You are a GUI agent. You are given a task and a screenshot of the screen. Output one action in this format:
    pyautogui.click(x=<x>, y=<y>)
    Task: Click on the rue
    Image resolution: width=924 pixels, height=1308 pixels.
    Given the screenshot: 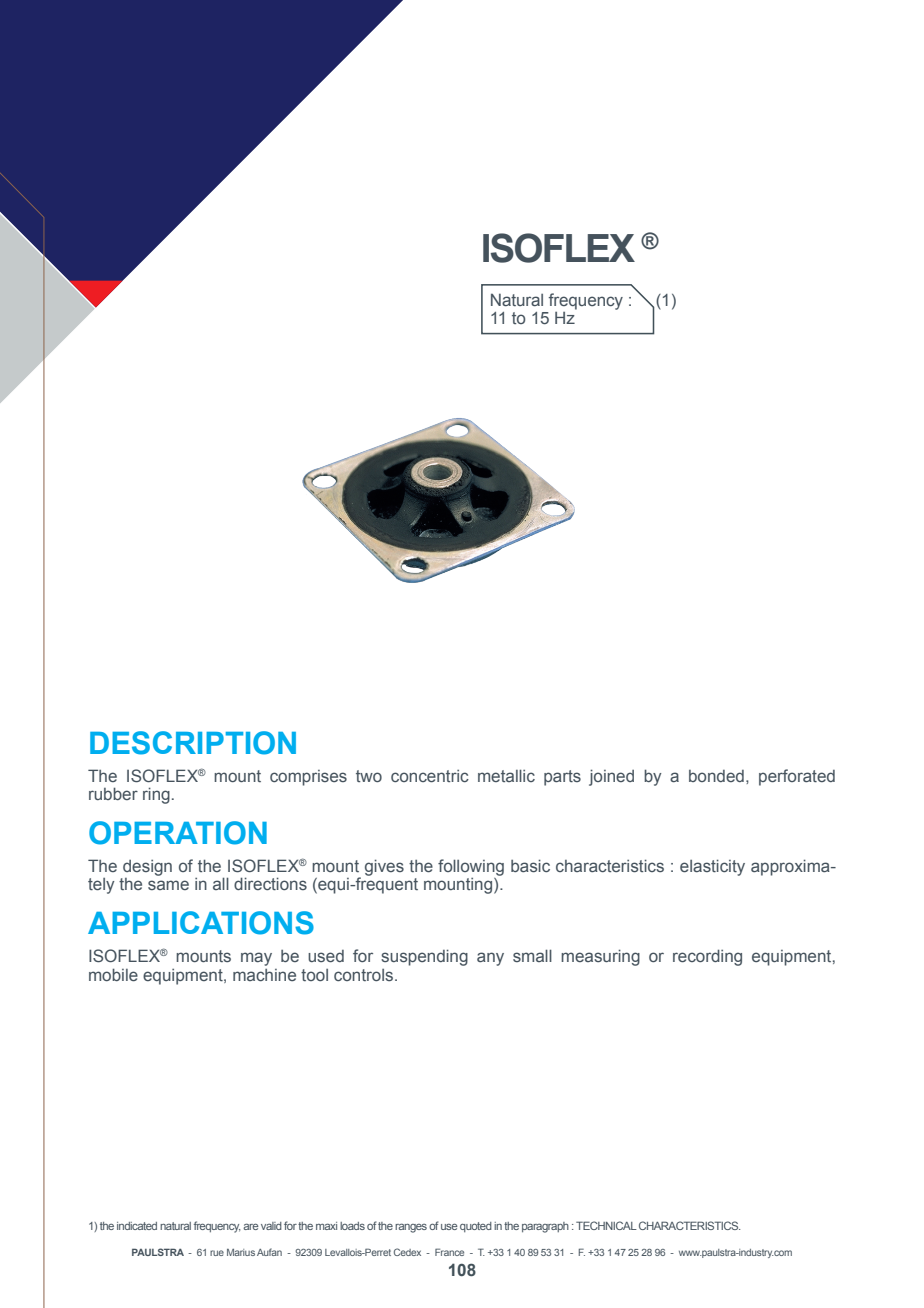 What is the action you would take?
    pyautogui.click(x=217, y=1253)
